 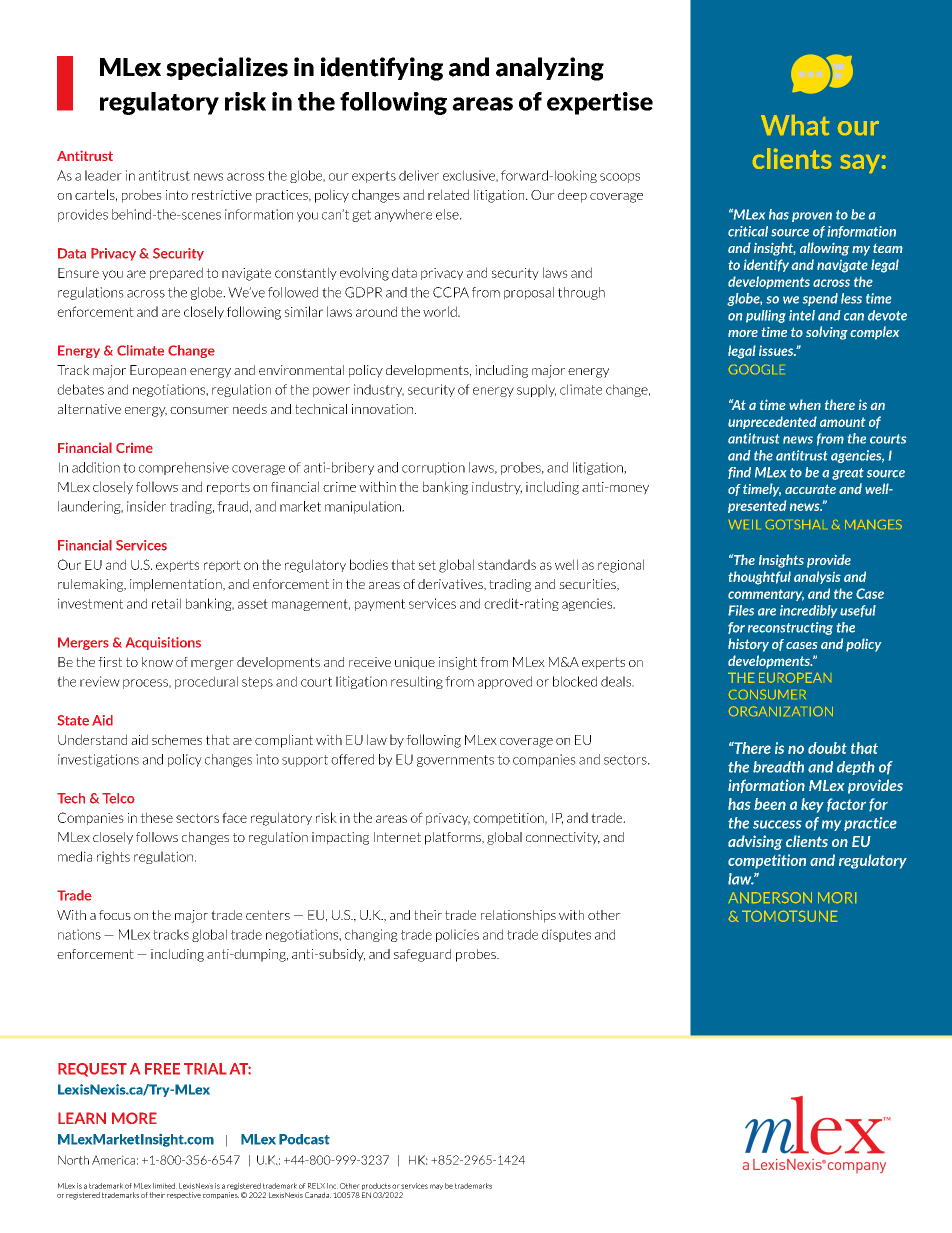 I want to click on been, so click(x=770, y=804).
